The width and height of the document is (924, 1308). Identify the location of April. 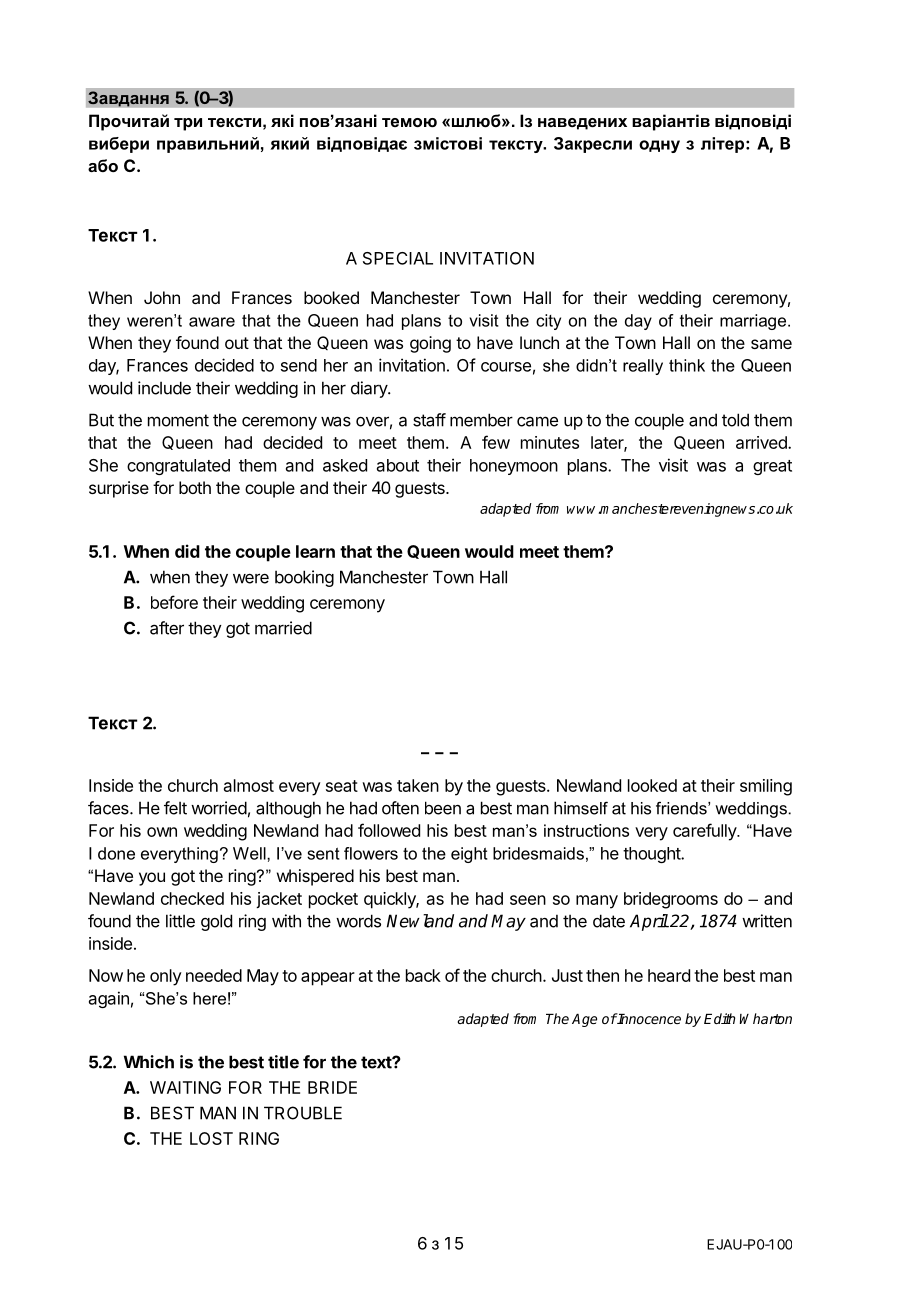
(649, 922).
